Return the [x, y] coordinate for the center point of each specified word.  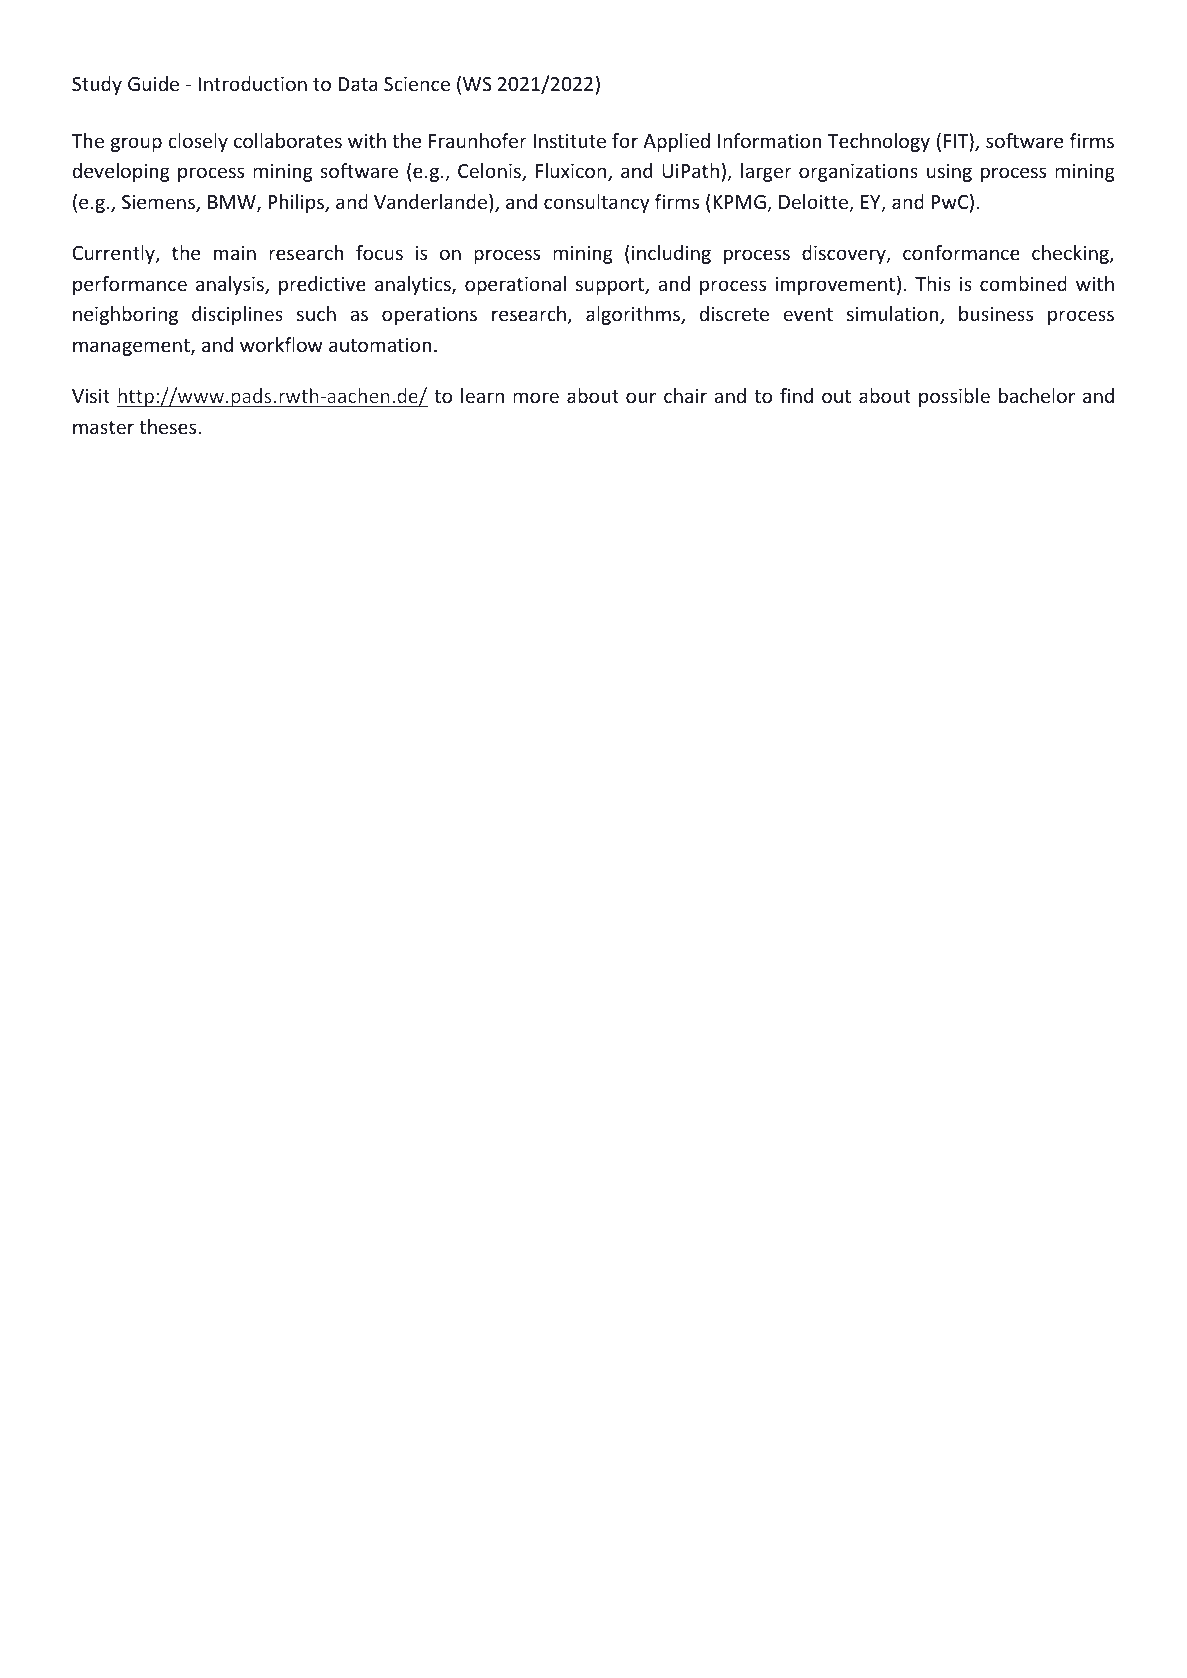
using [949, 173]
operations [429, 315]
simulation [894, 315]
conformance [961, 252]
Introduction [252, 83]
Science [417, 83]
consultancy [597, 203]
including [671, 254]
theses [167, 426]
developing [121, 172]
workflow [281, 344]
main [235, 253]
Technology [879, 142]
